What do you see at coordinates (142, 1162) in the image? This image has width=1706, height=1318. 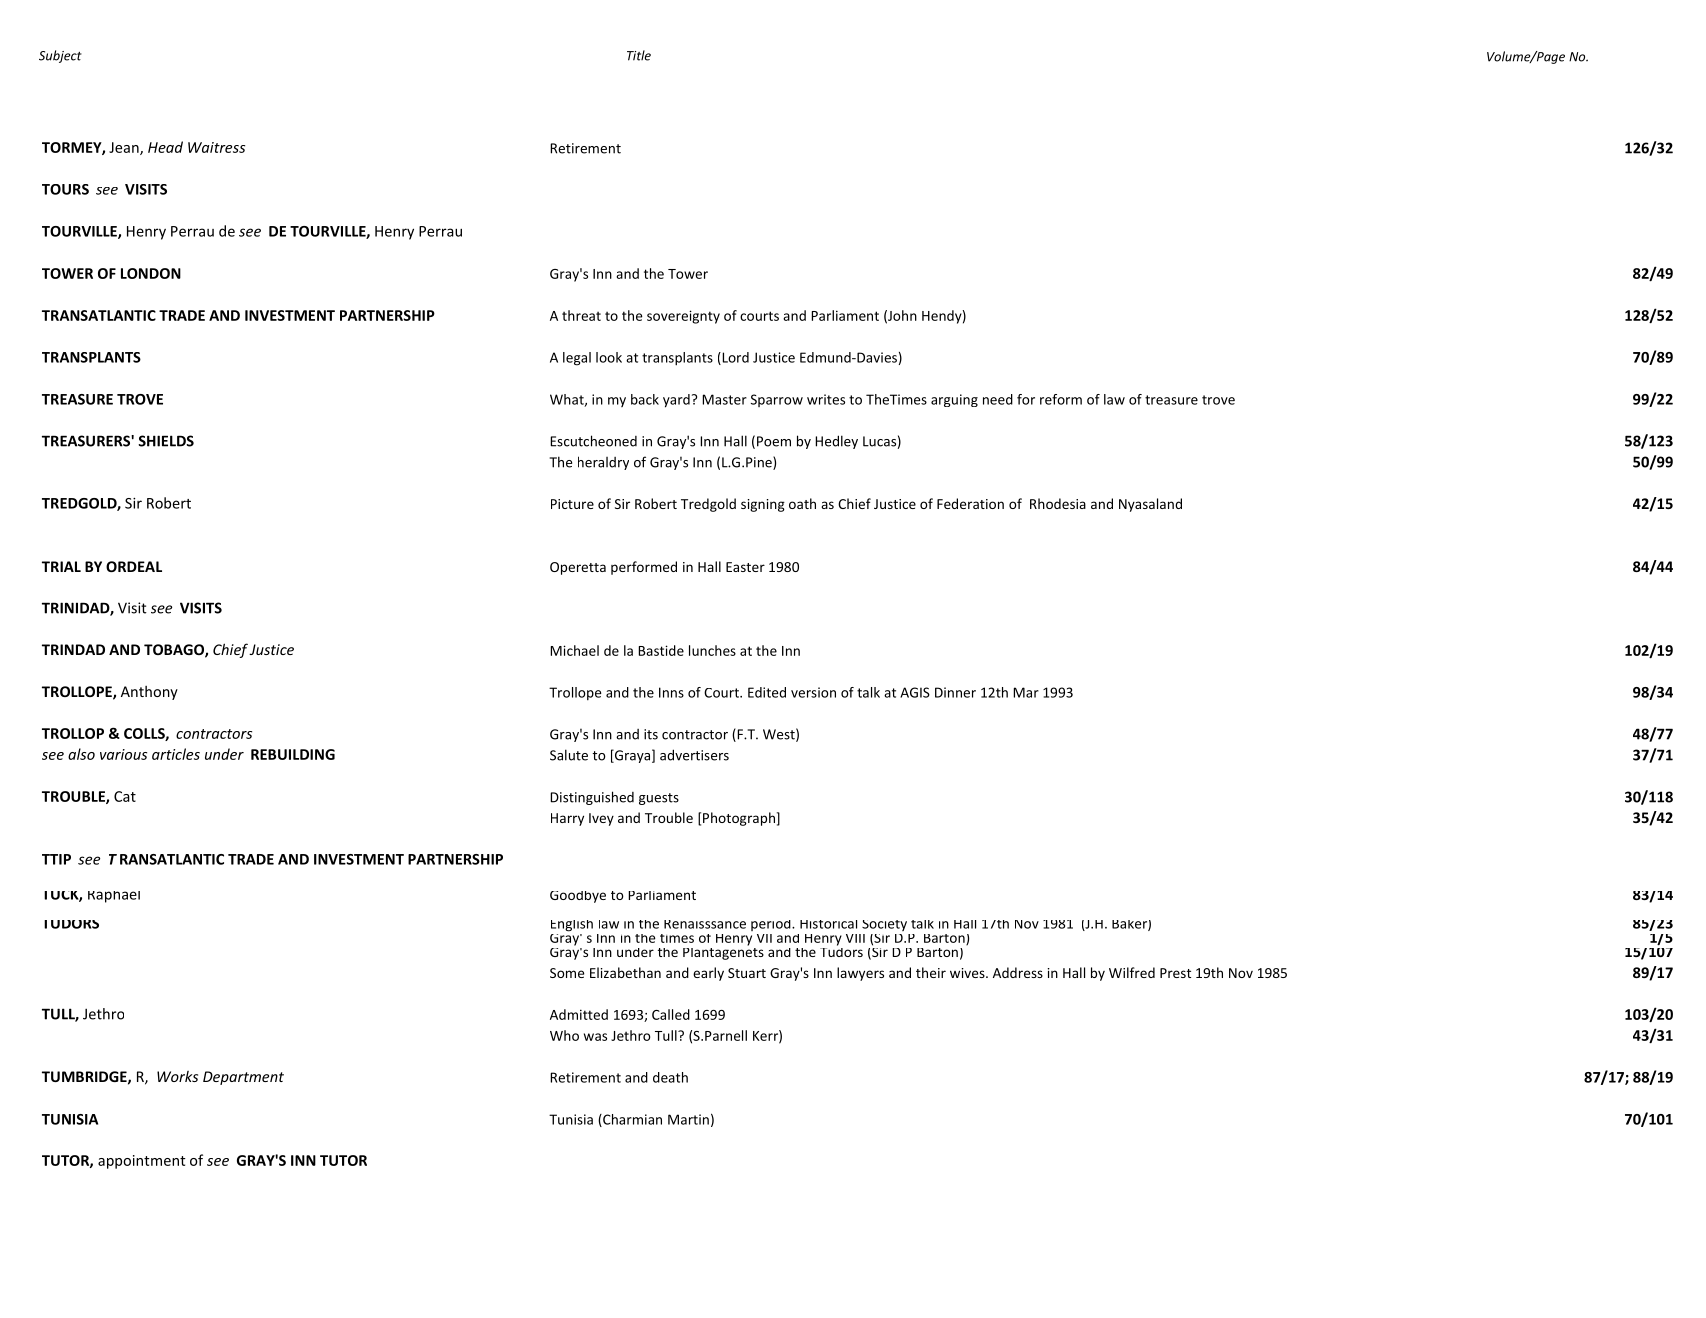 I see `appointment` at bounding box center [142, 1162].
